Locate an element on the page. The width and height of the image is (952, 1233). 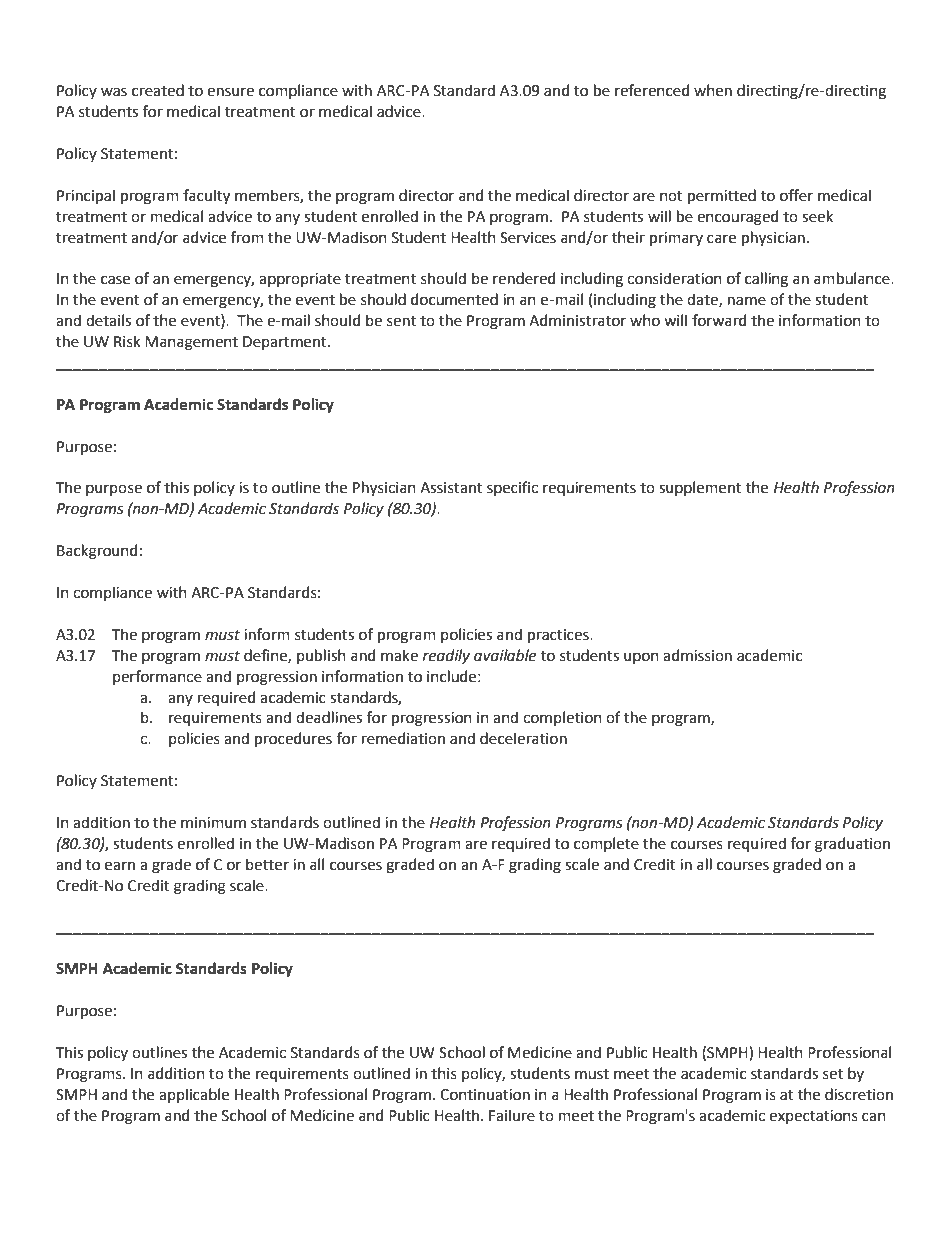
applicable is located at coordinates (194, 1095).
